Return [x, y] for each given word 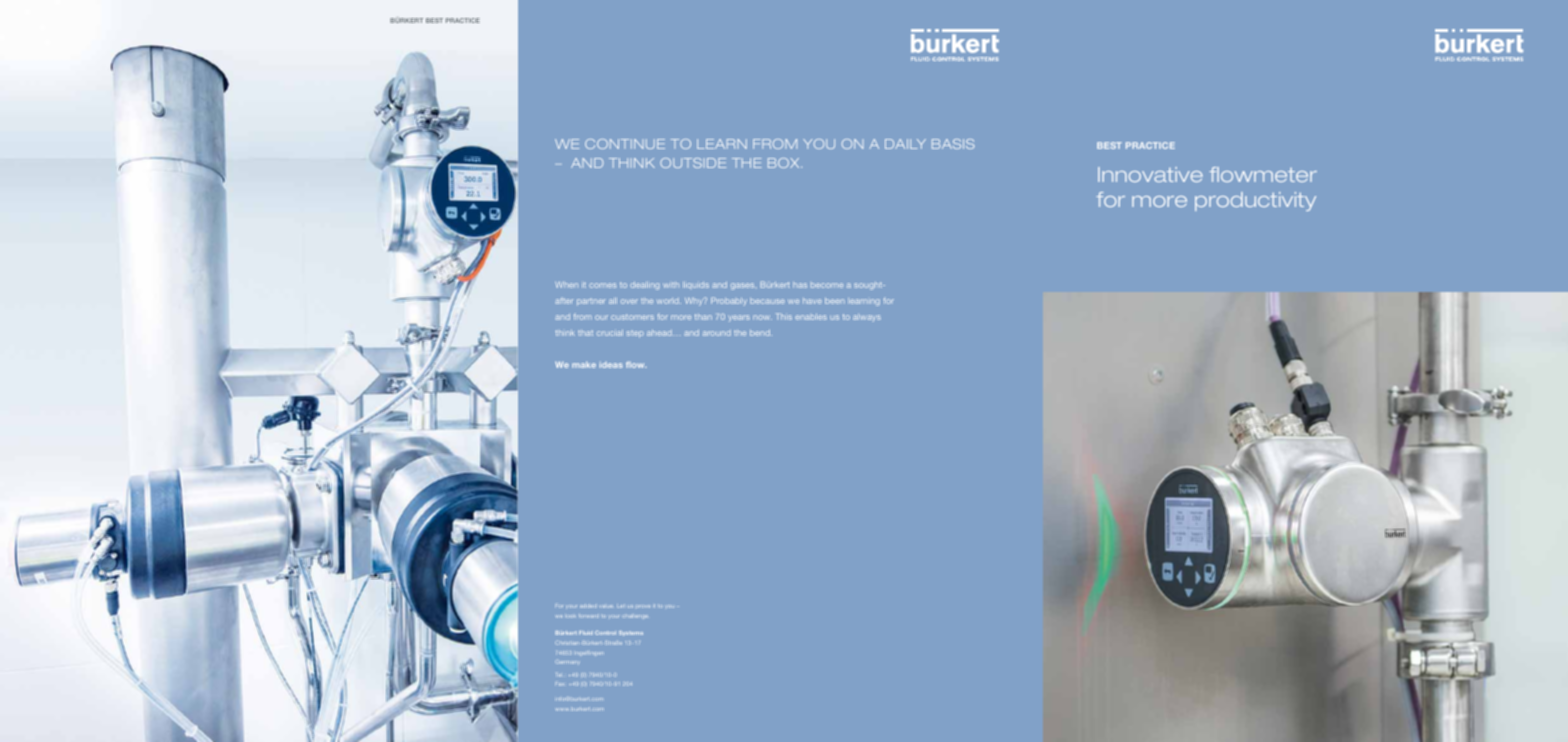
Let [621, 606]
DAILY [905, 144]
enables [811, 317]
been [835, 301]
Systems [631, 633]
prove [642, 606]
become [827, 285]
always [867, 318]
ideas [611, 365]
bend [761, 333]
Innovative [1150, 174]
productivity [1255, 201]
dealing [644, 286]
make [584, 364]
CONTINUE [625, 144]
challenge [635, 616]
